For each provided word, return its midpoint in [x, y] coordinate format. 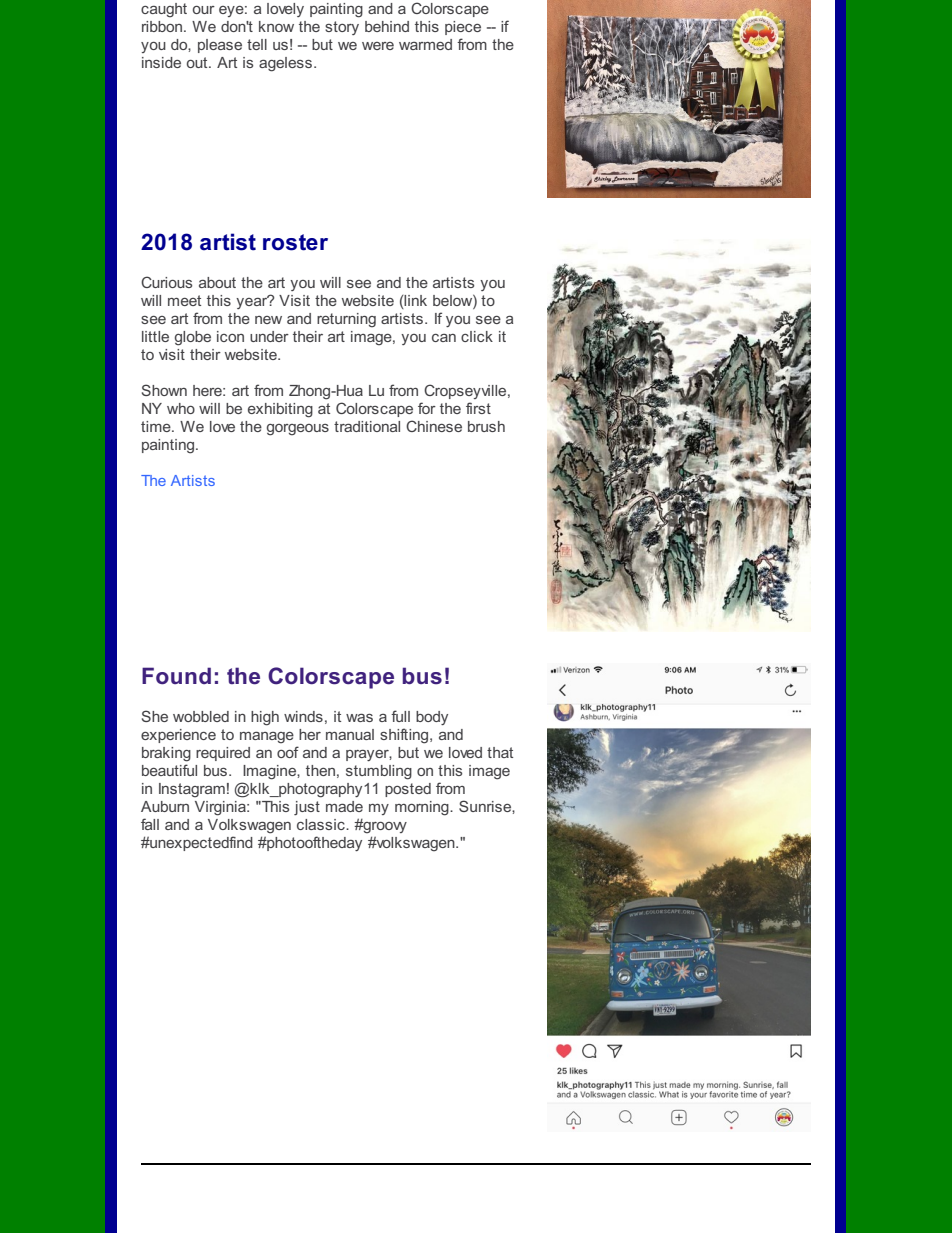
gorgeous [298, 430]
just [307, 808]
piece [463, 28]
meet [184, 300]
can [444, 338]
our [204, 10]
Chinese [434, 426]
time [157, 426]
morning [423, 808]
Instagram [192, 790]
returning [346, 320]
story [342, 28]
